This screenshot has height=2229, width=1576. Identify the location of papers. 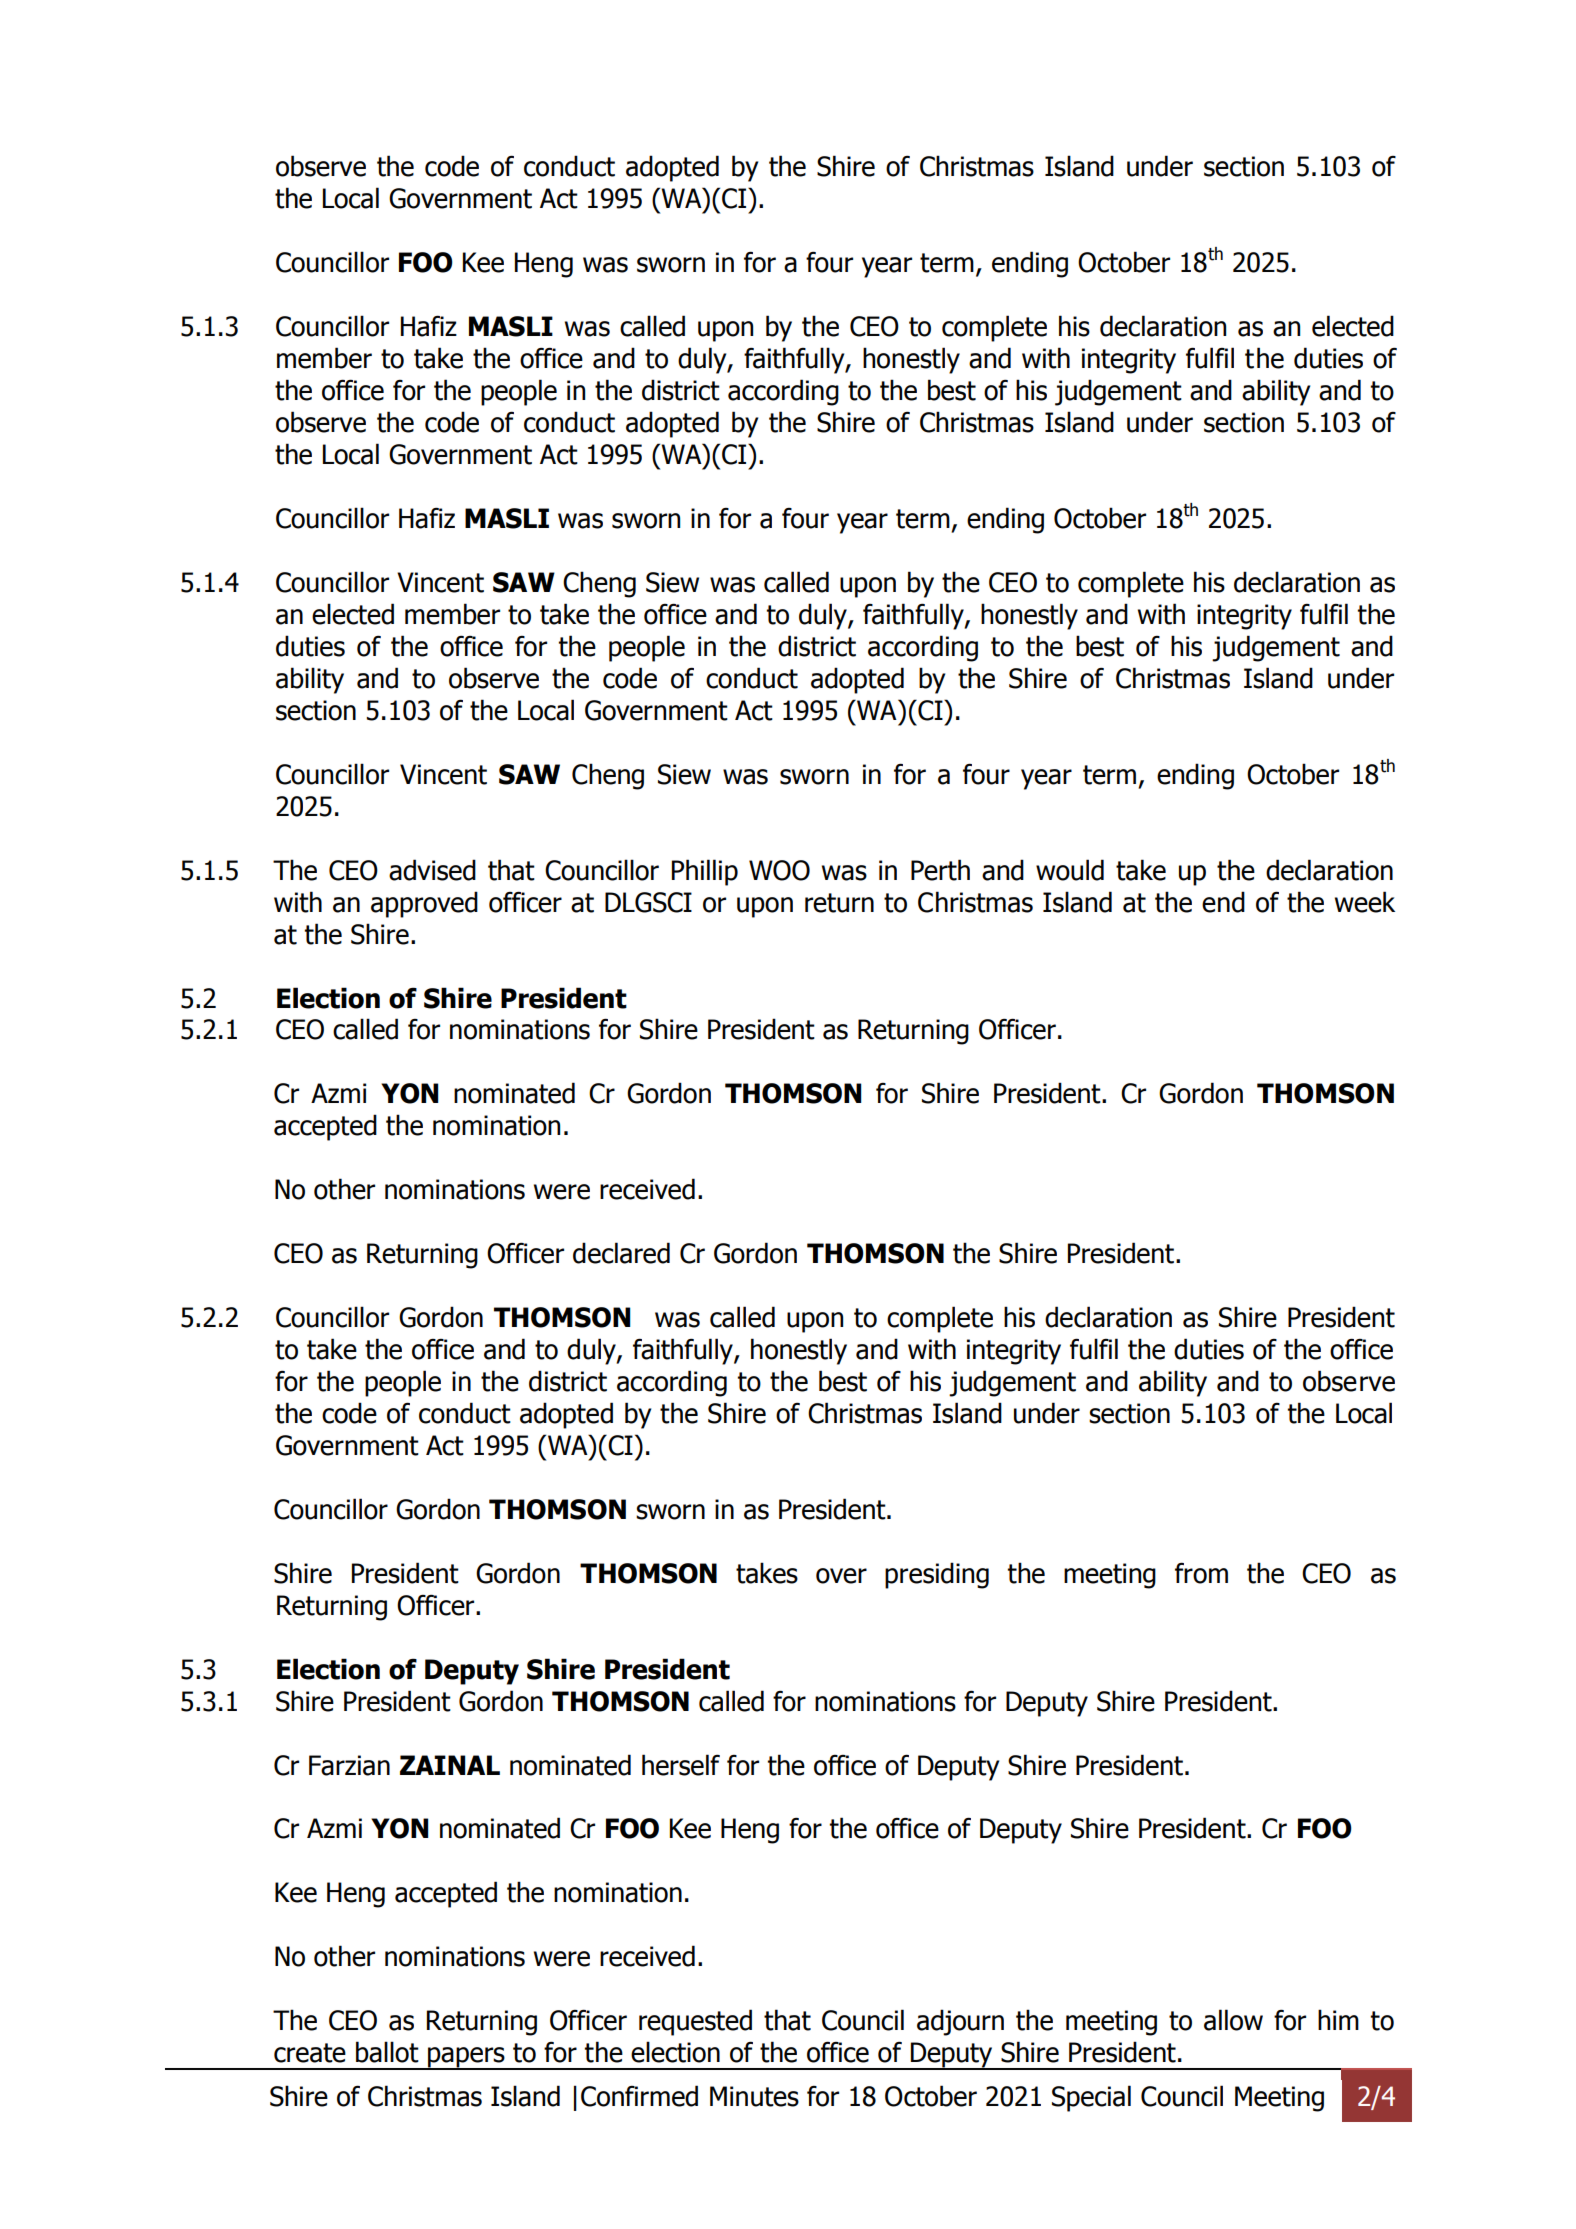
(466, 2058).
